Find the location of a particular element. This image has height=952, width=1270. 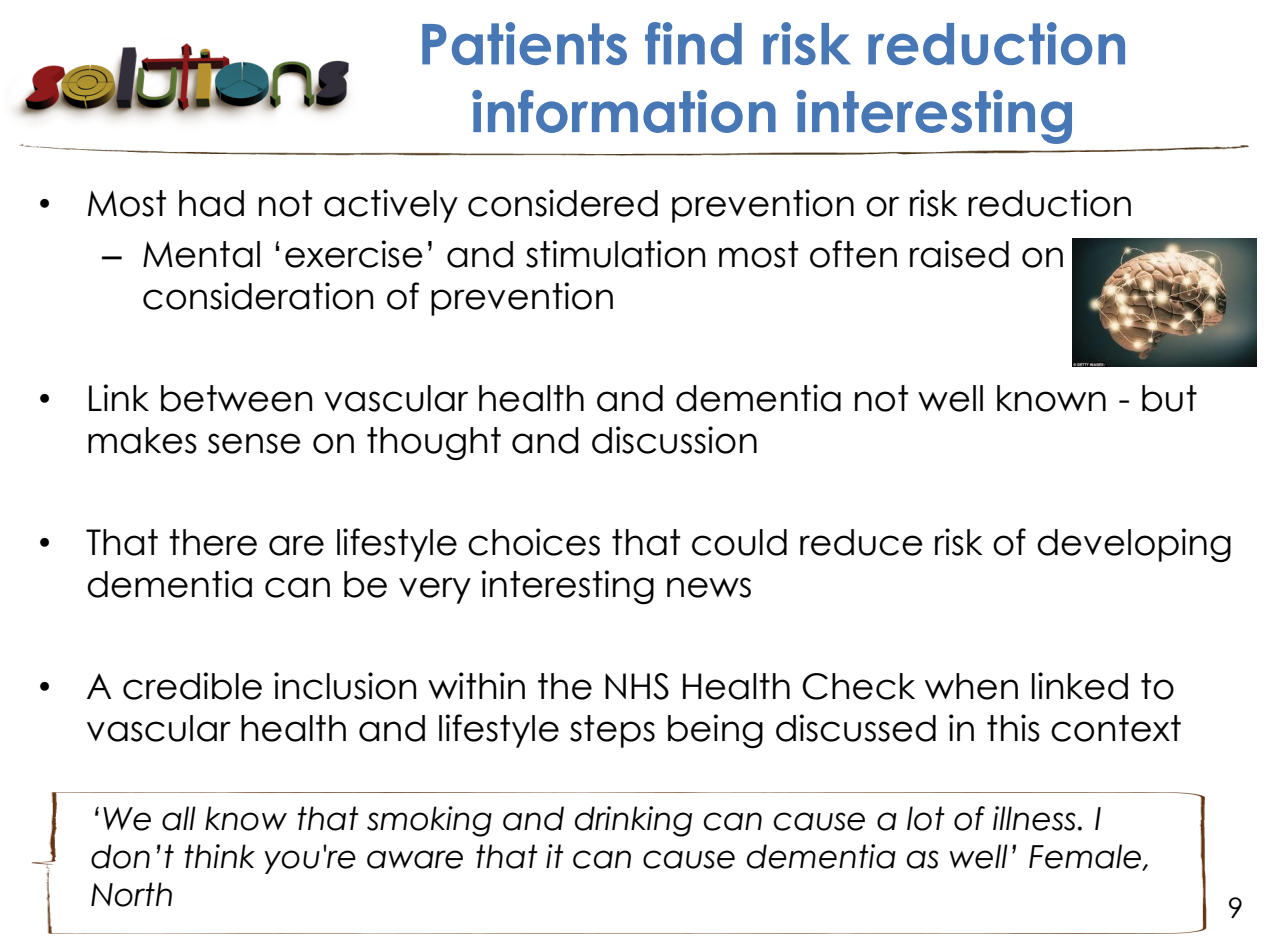

find is located at coordinates (693, 43).
